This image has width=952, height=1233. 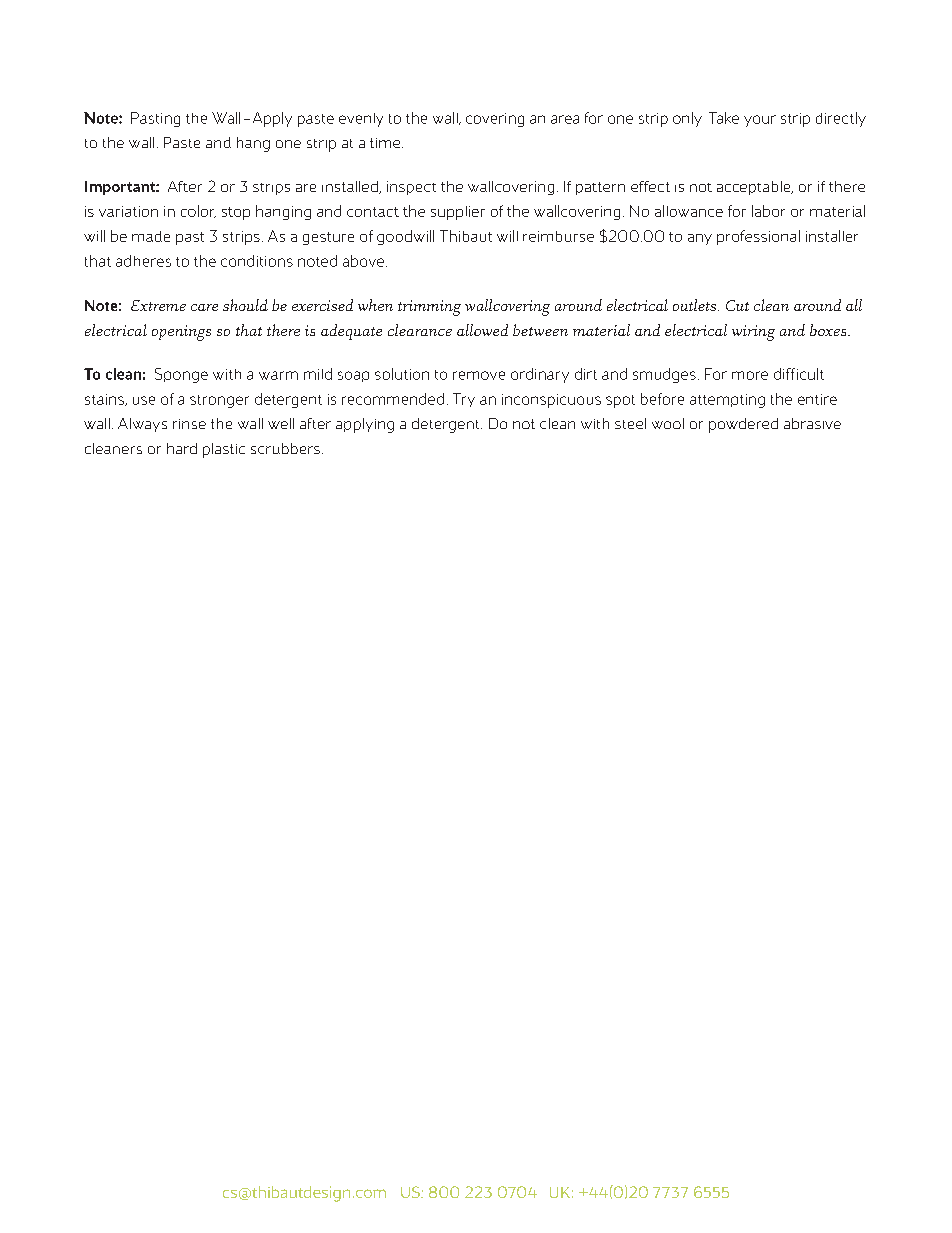 I want to click on trimming, so click(x=429, y=308).
